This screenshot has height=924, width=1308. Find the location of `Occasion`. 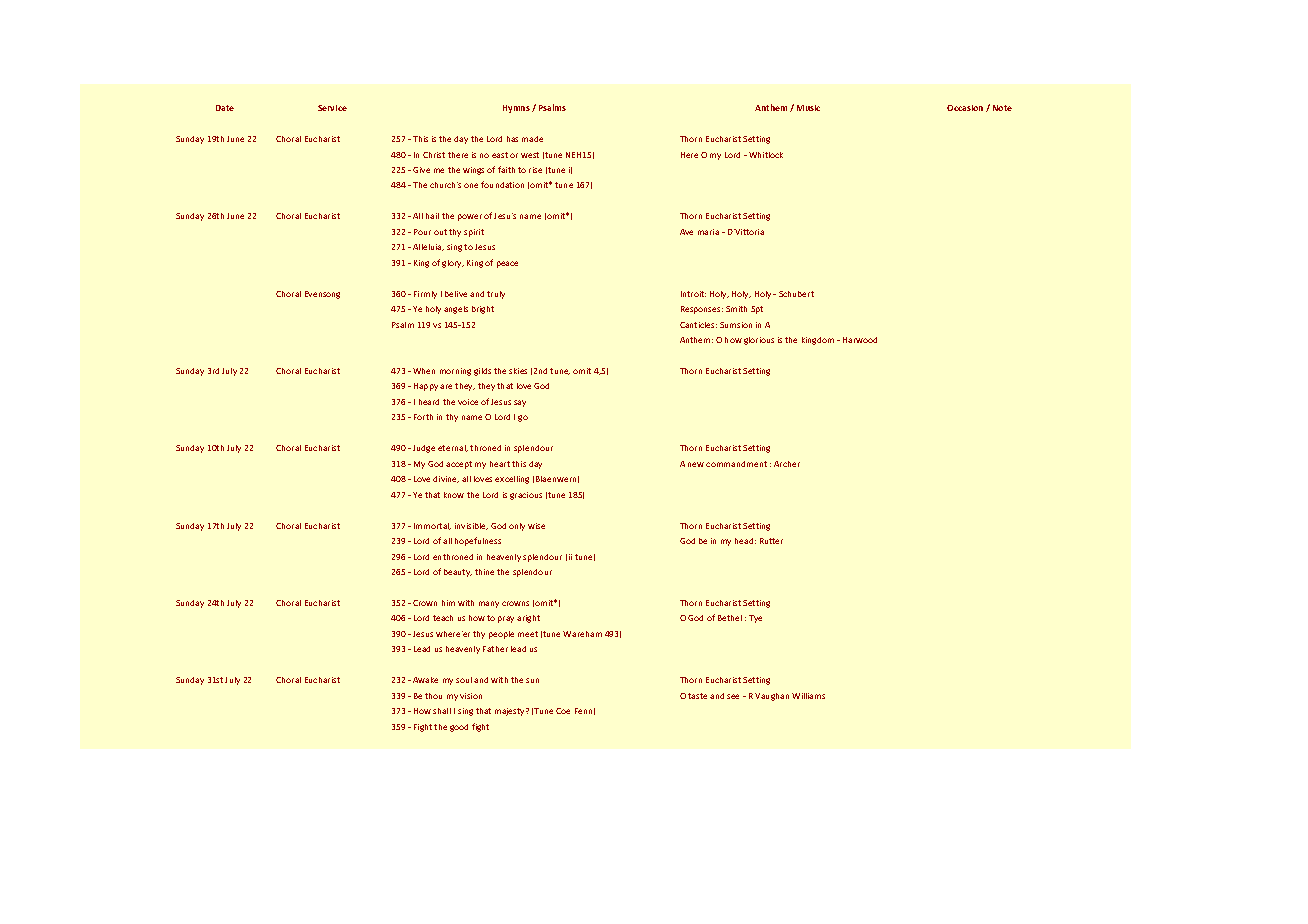

Occasion is located at coordinates (965, 108).
